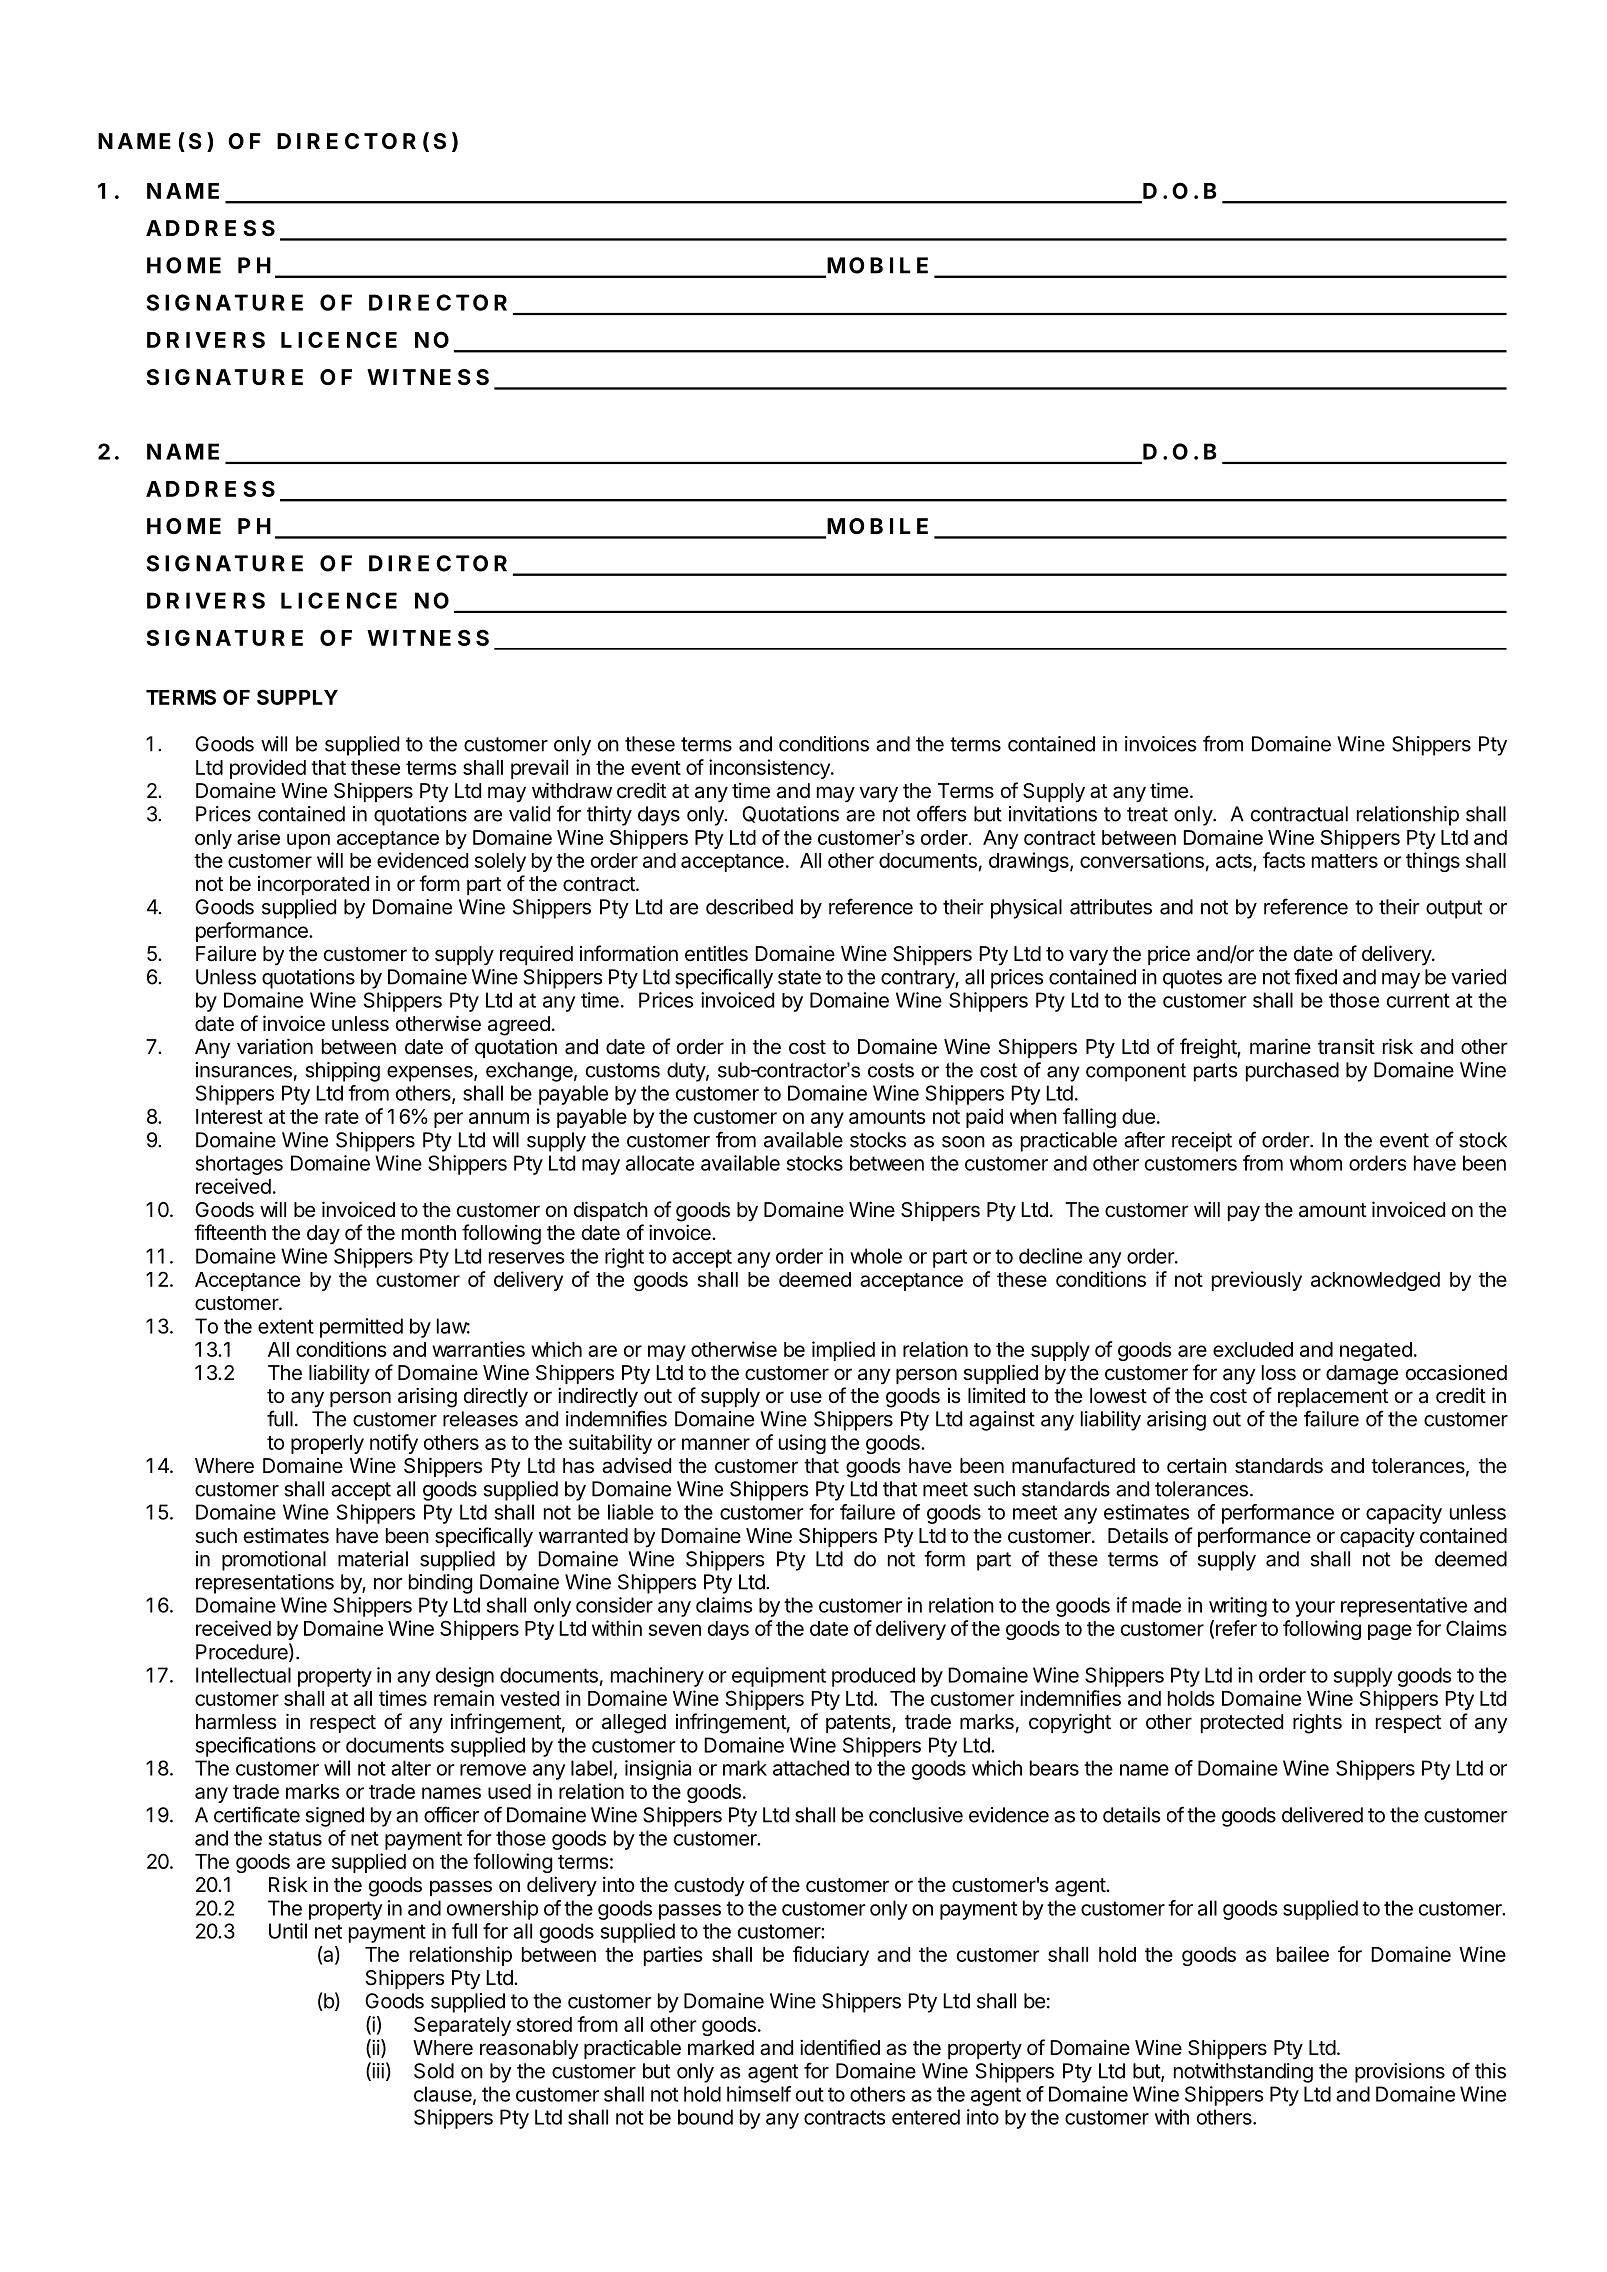 The height and width of the page is (2272, 1607). I want to click on notify, so click(394, 1444).
